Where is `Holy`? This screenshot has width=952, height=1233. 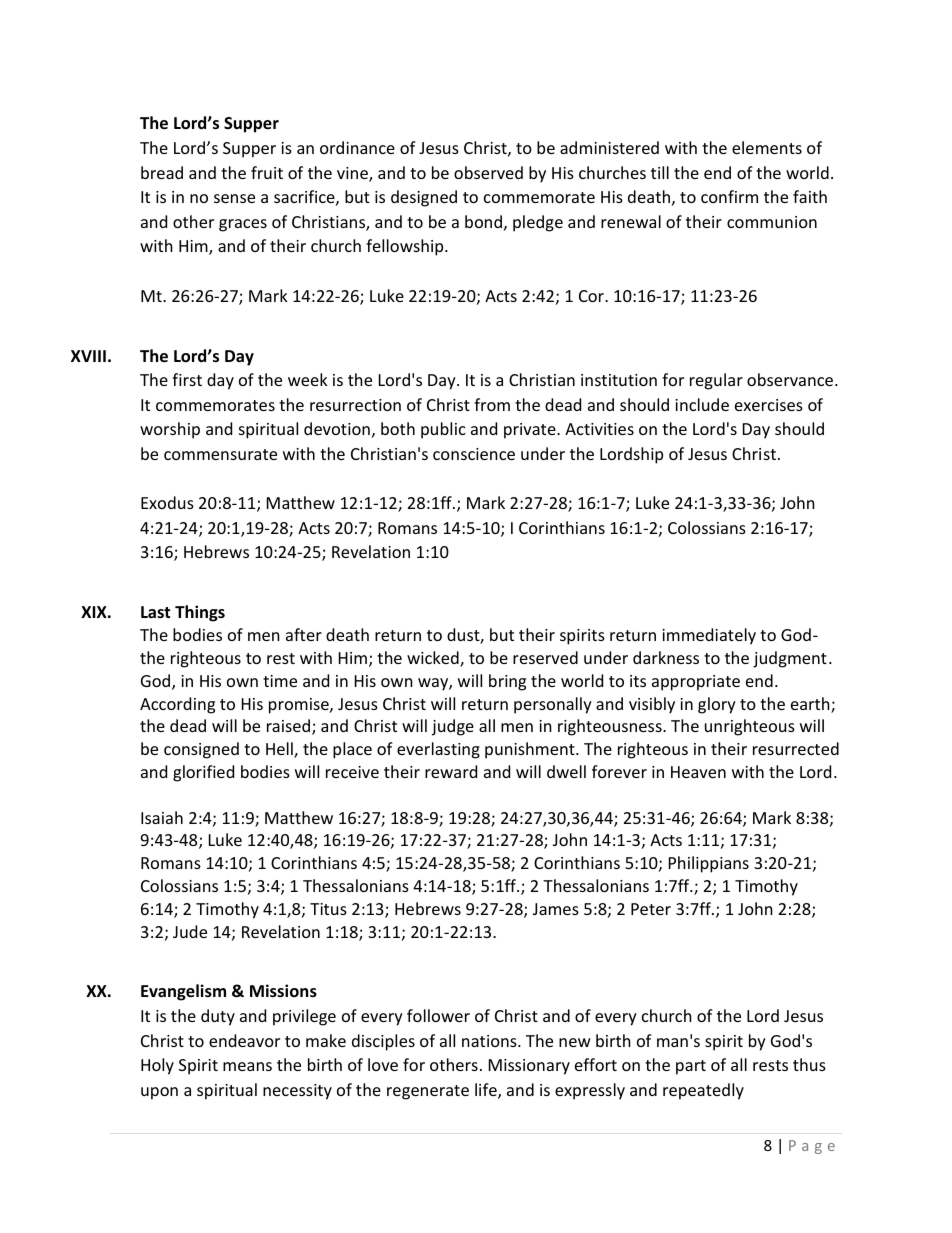 Holy is located at coordinates (157, 1066).
